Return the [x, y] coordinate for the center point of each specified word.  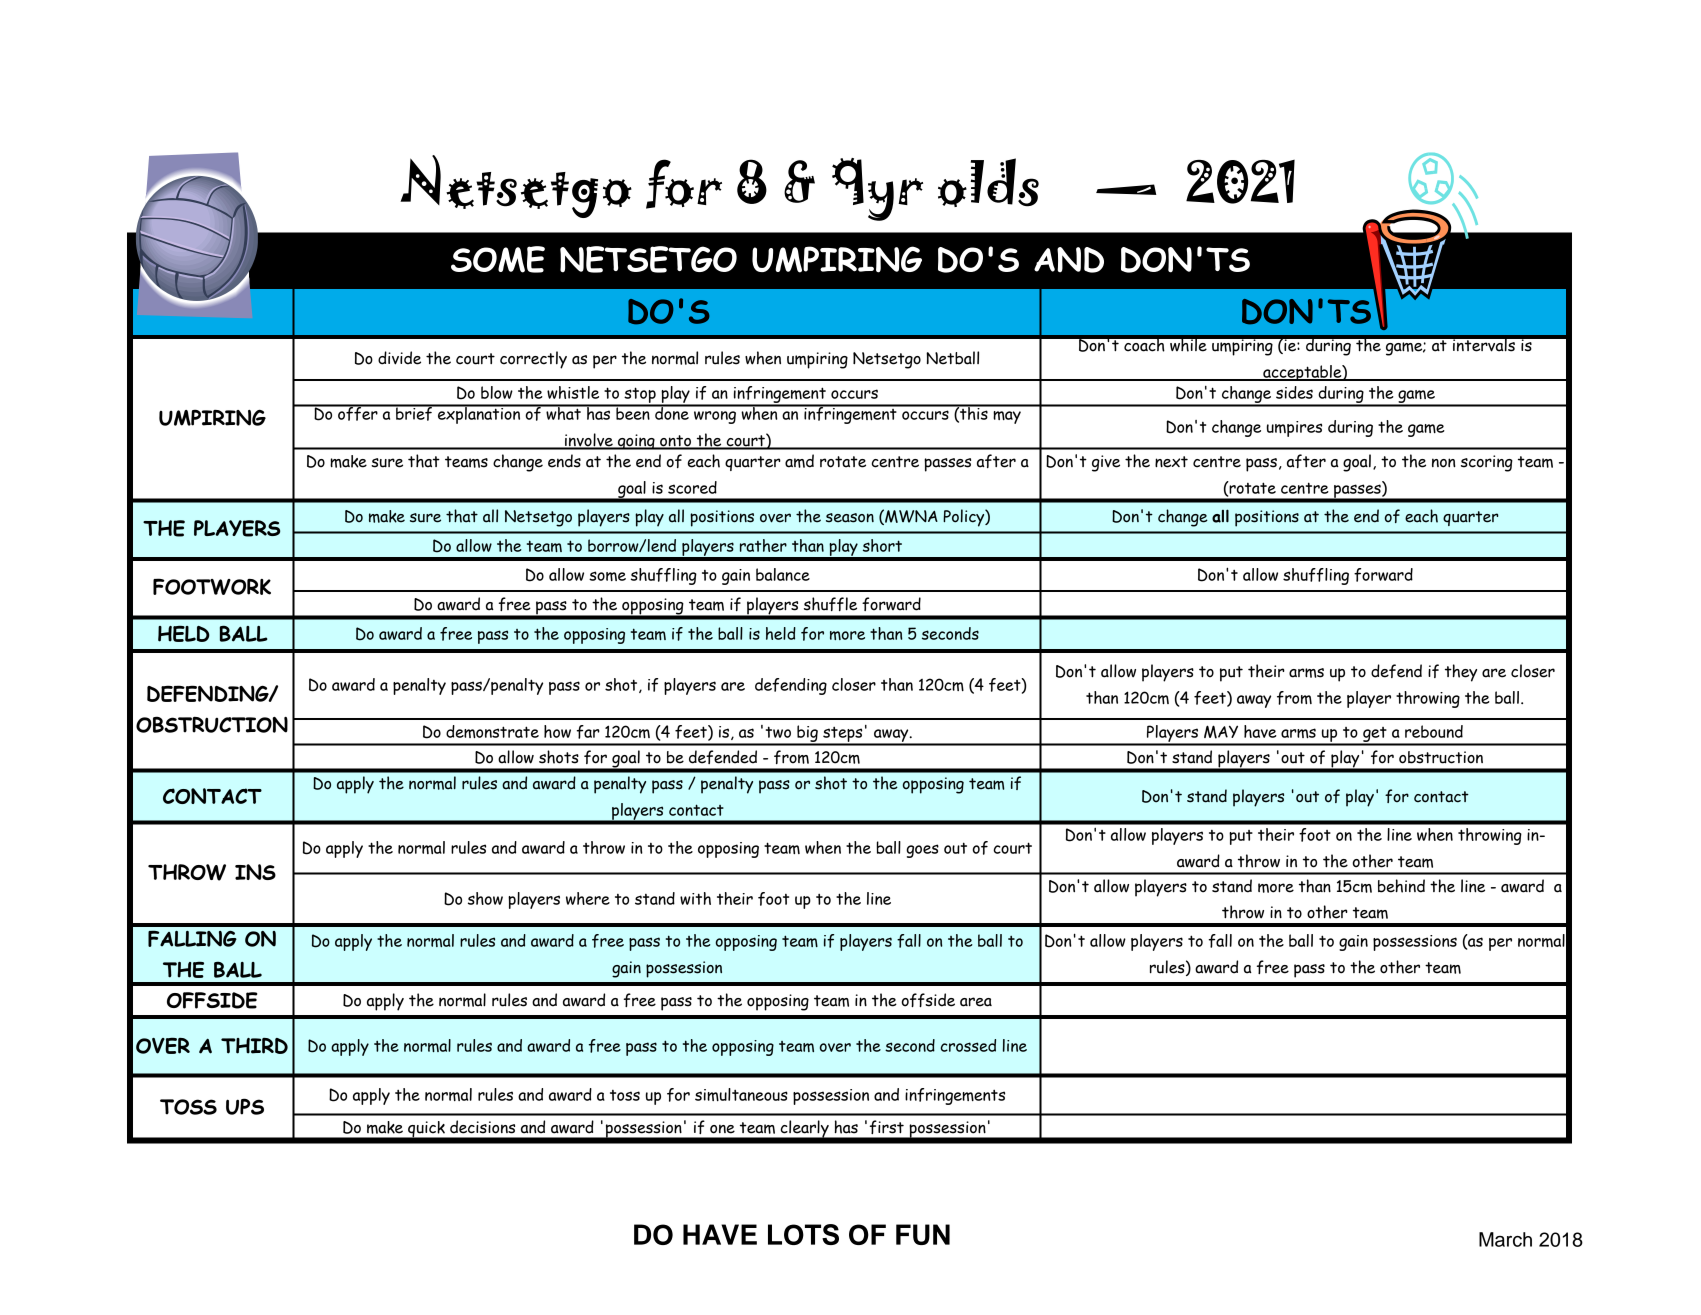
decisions [482, 1127]
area [976, 1002]
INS [255, 872]
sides [1294, 392]
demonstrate [492, 731]
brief [414, 413]
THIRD [254, 1046]
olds [988, 182]
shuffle [830, 604]
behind [1401, 886]
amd [799, 461]
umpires [1294, 429]
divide [399, 358]
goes [922, 851]
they [1461, 673]
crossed [968, 1045]
